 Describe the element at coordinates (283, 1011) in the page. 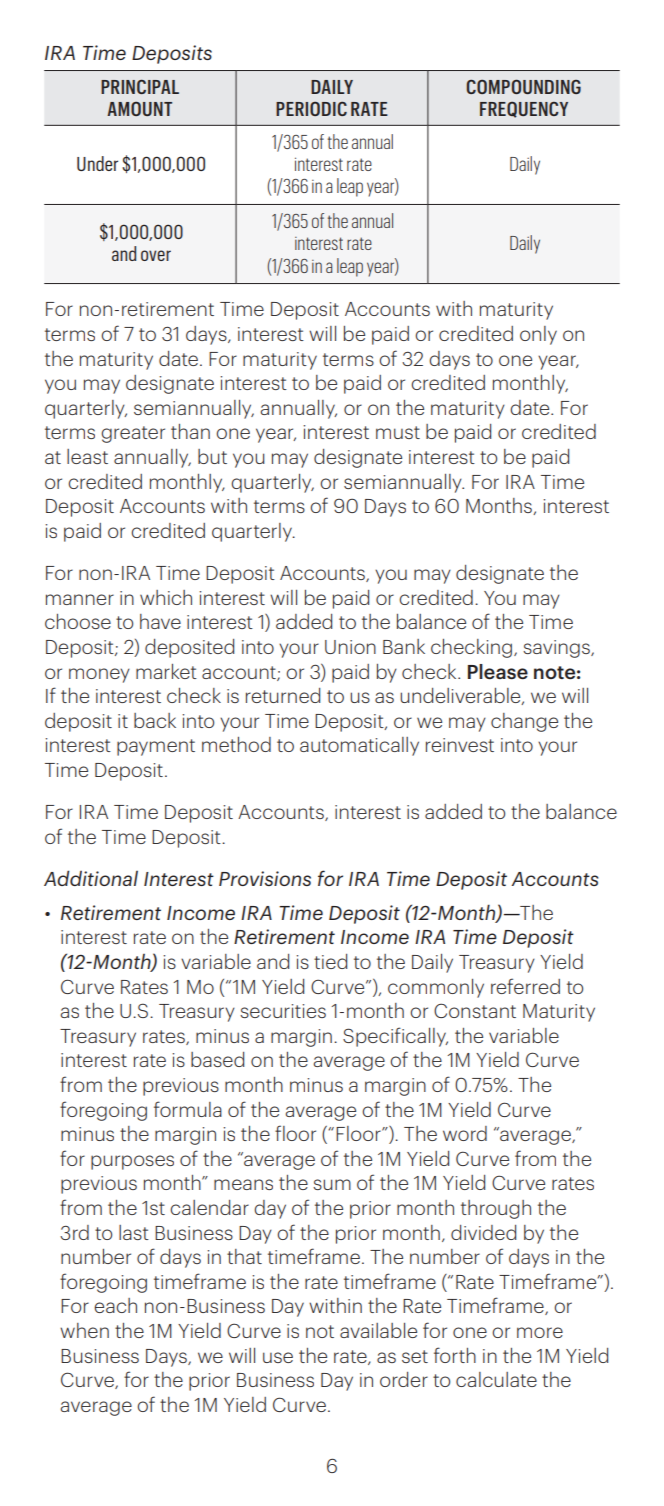

I see `securities` at that location.
